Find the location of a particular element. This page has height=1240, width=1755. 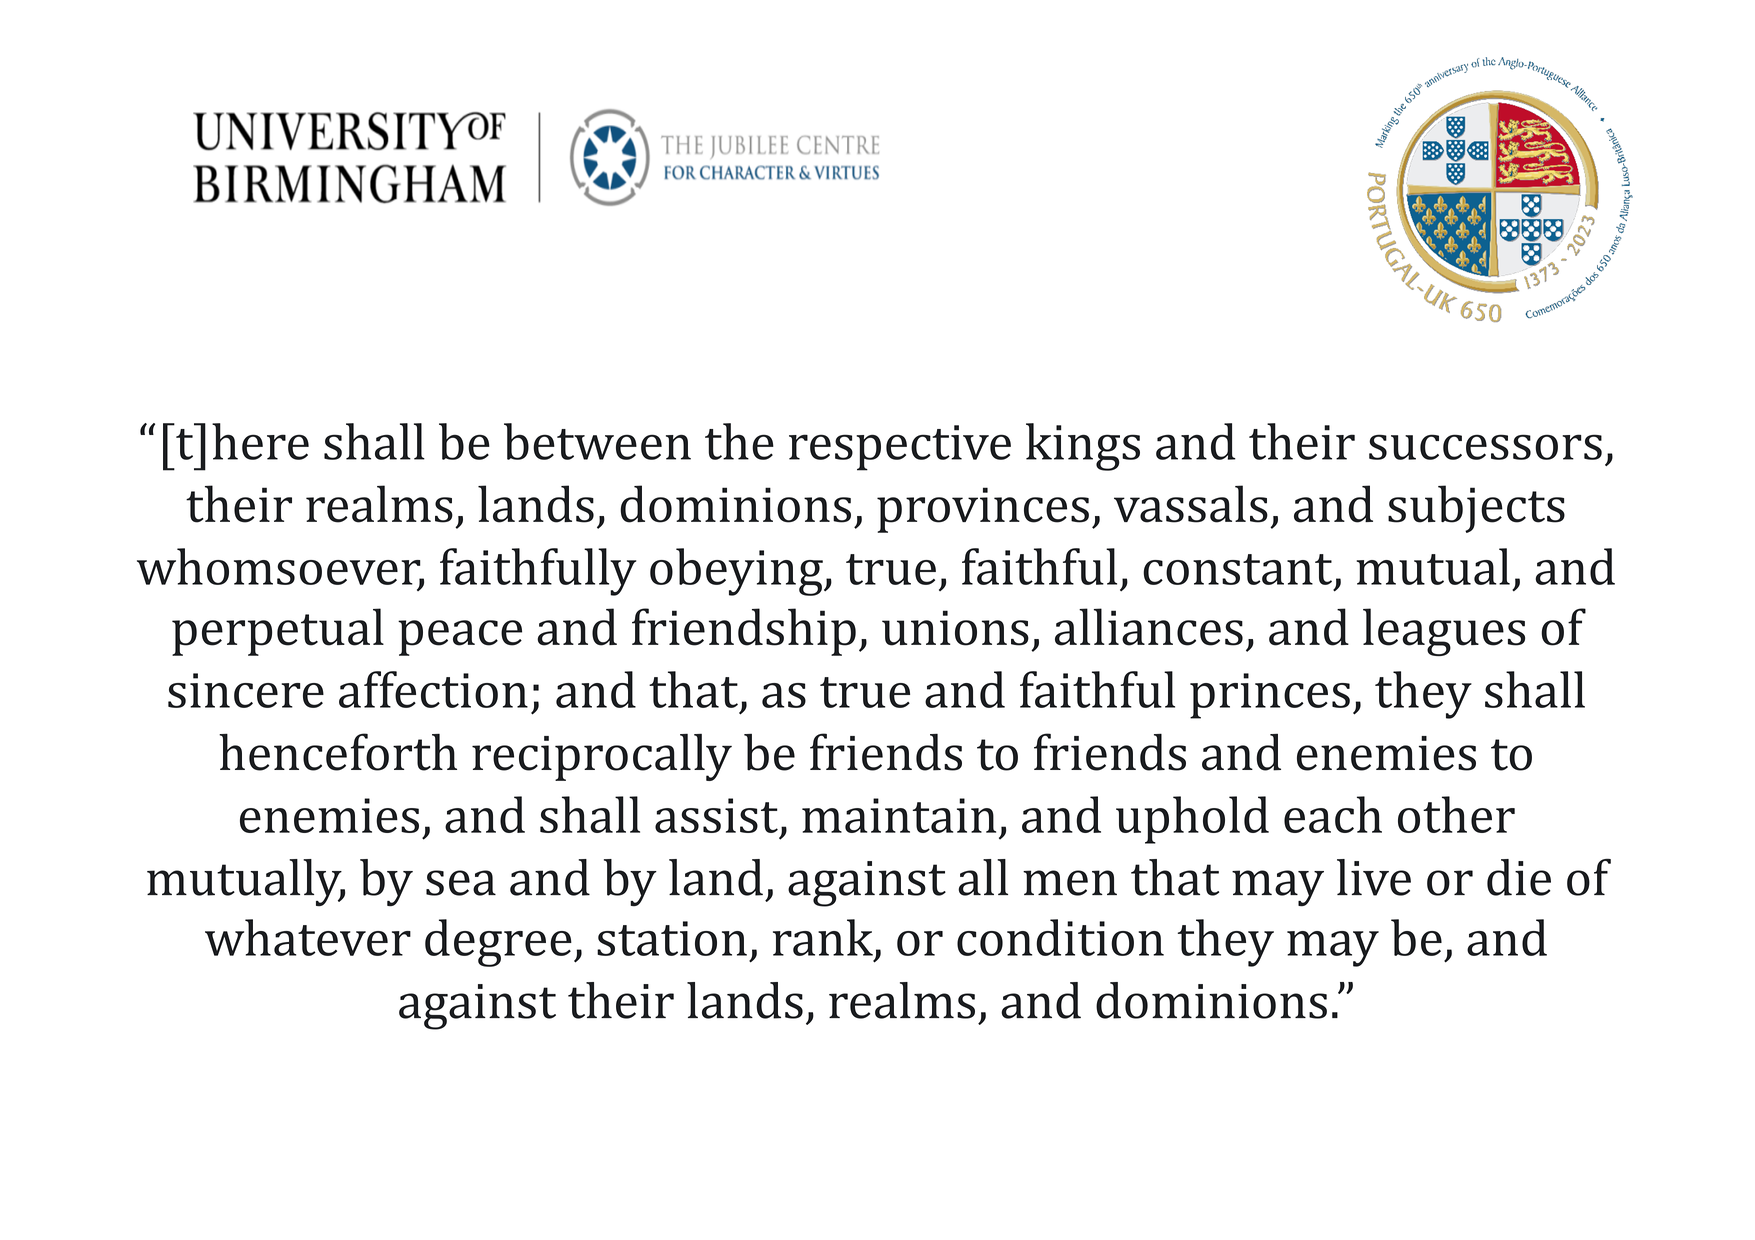

whatever is located at coordinates (308, 937).
